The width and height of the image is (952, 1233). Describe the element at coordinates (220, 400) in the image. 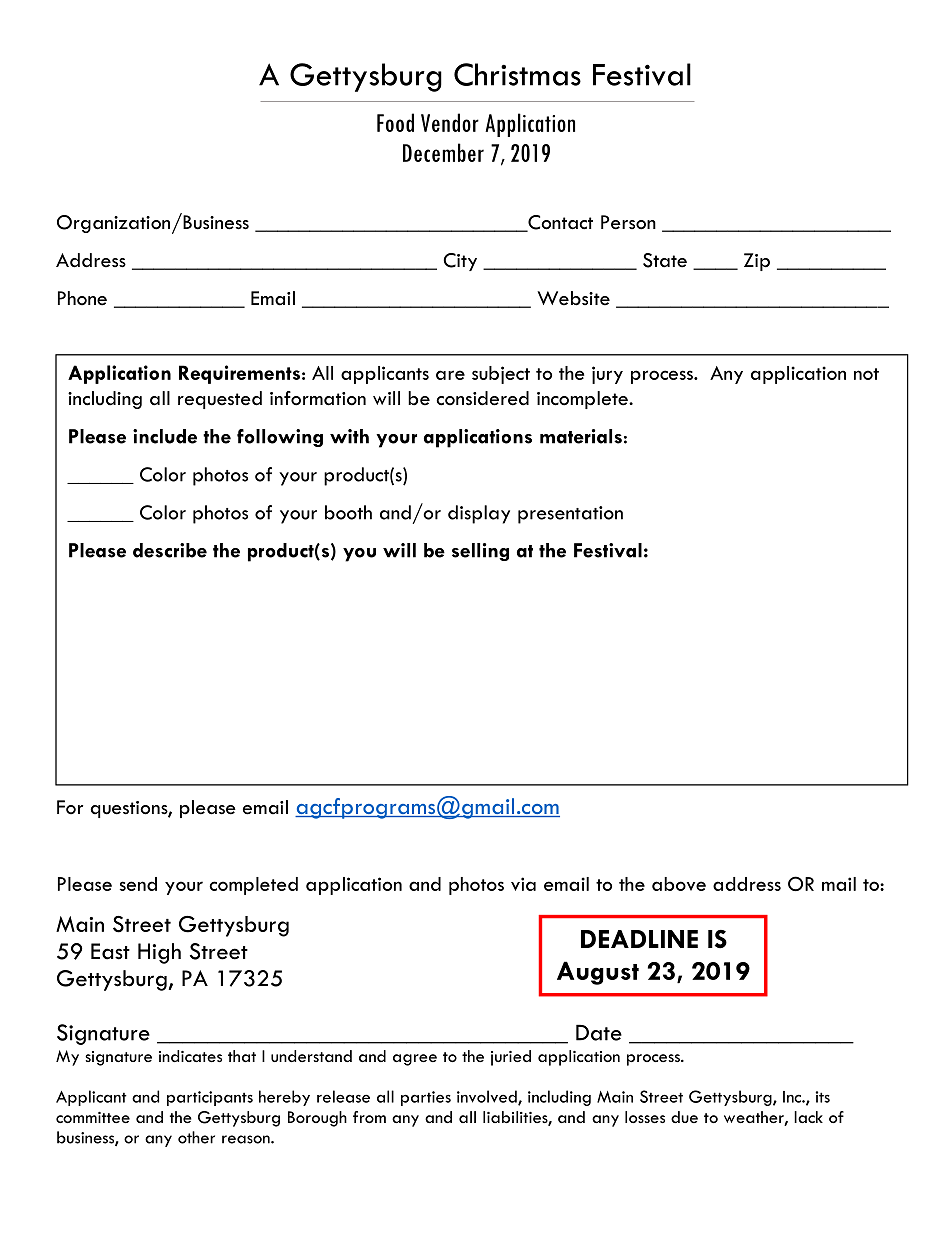

I see `requested` at that location.
